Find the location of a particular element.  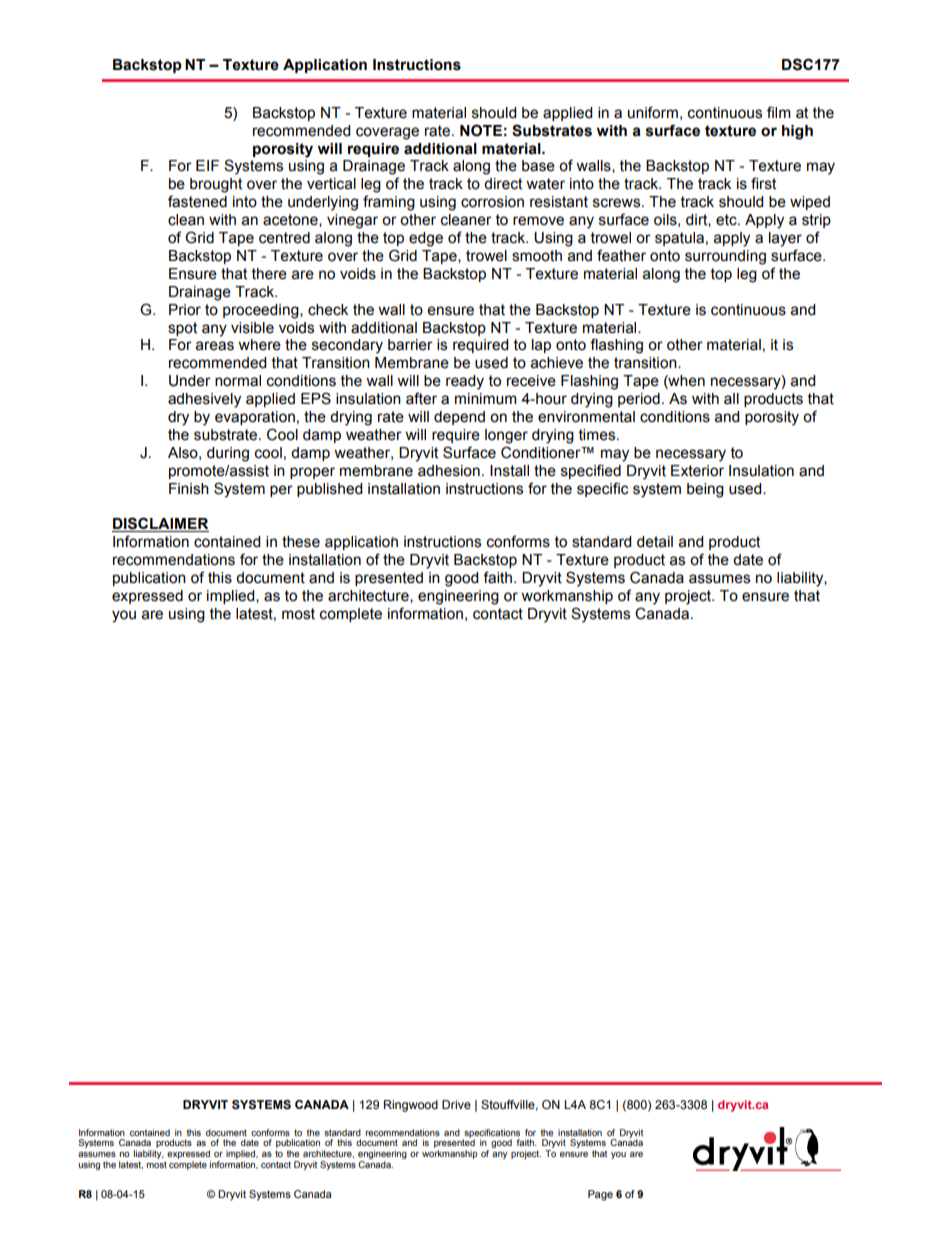

adhesion is located at coordinates (449, 471).
